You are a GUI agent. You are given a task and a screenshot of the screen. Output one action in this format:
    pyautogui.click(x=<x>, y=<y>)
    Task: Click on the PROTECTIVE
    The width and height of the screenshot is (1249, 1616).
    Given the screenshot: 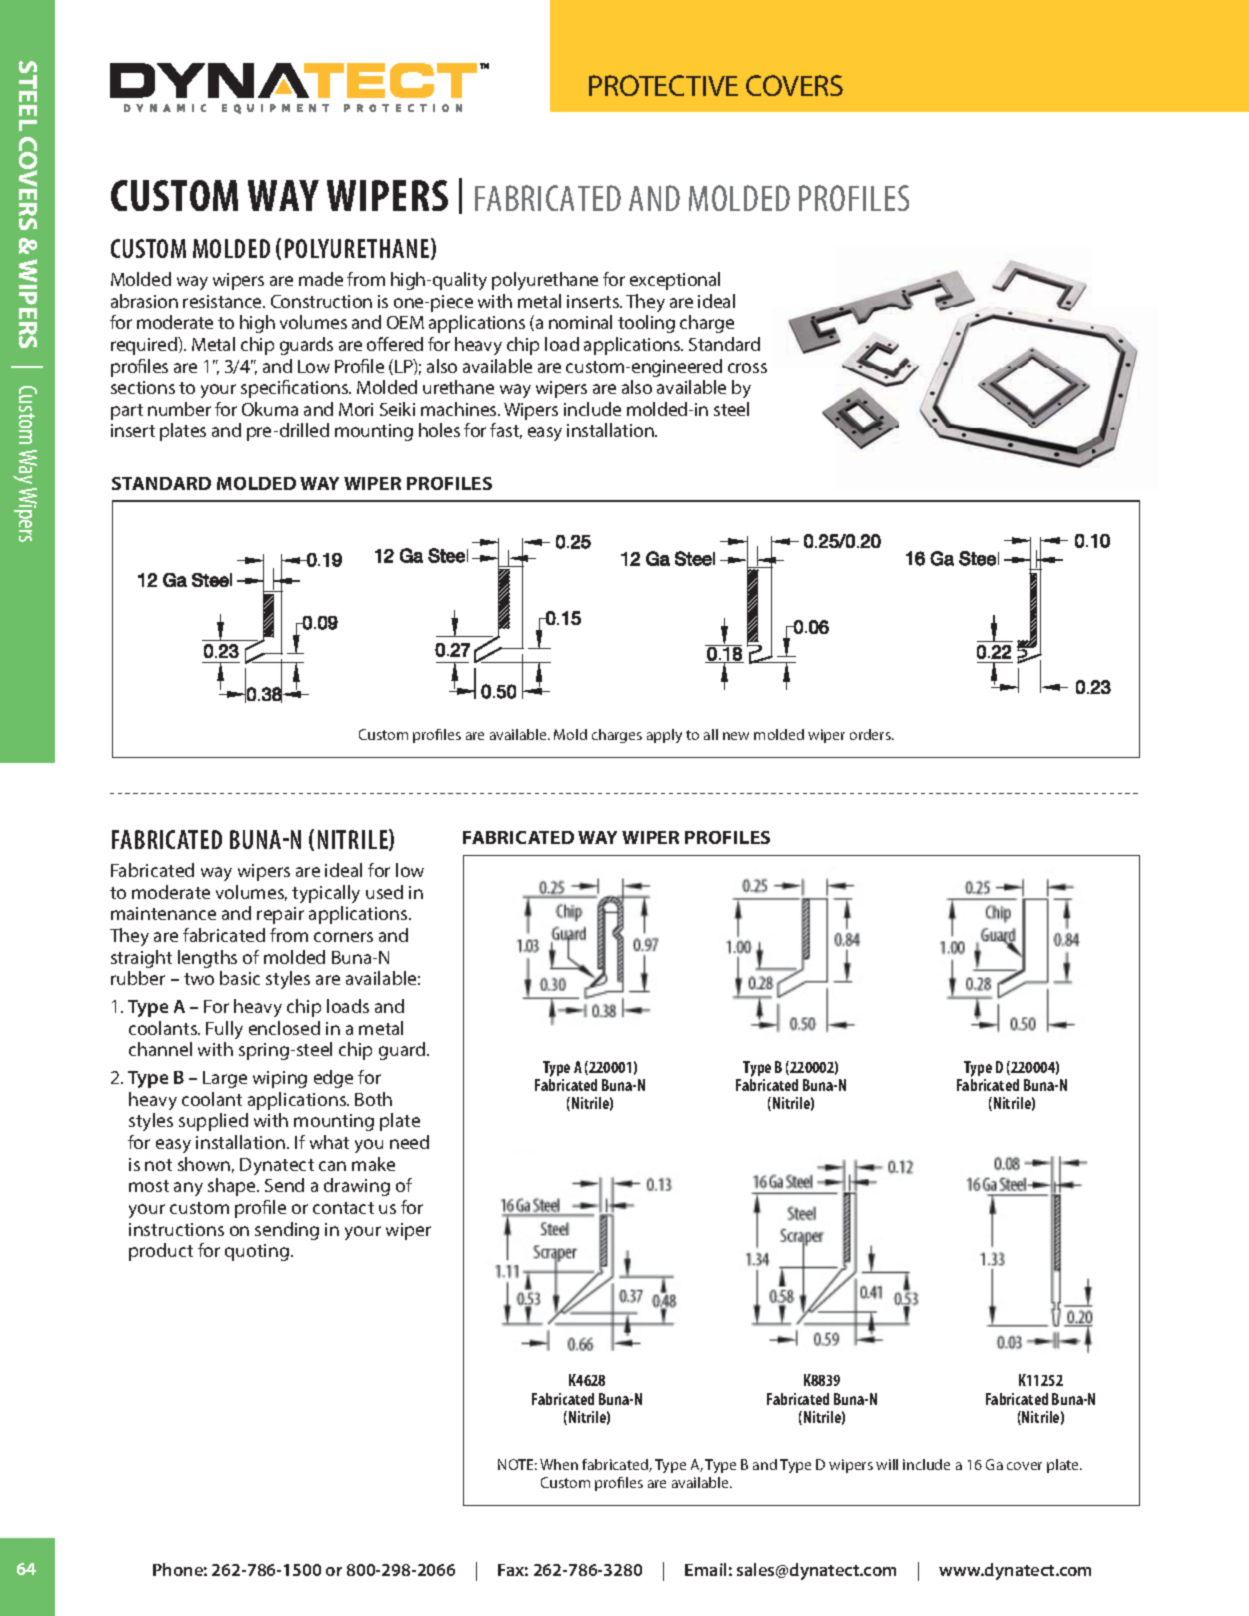 What is the action you would take?
    pyautogui.click(x=663, y=85)
